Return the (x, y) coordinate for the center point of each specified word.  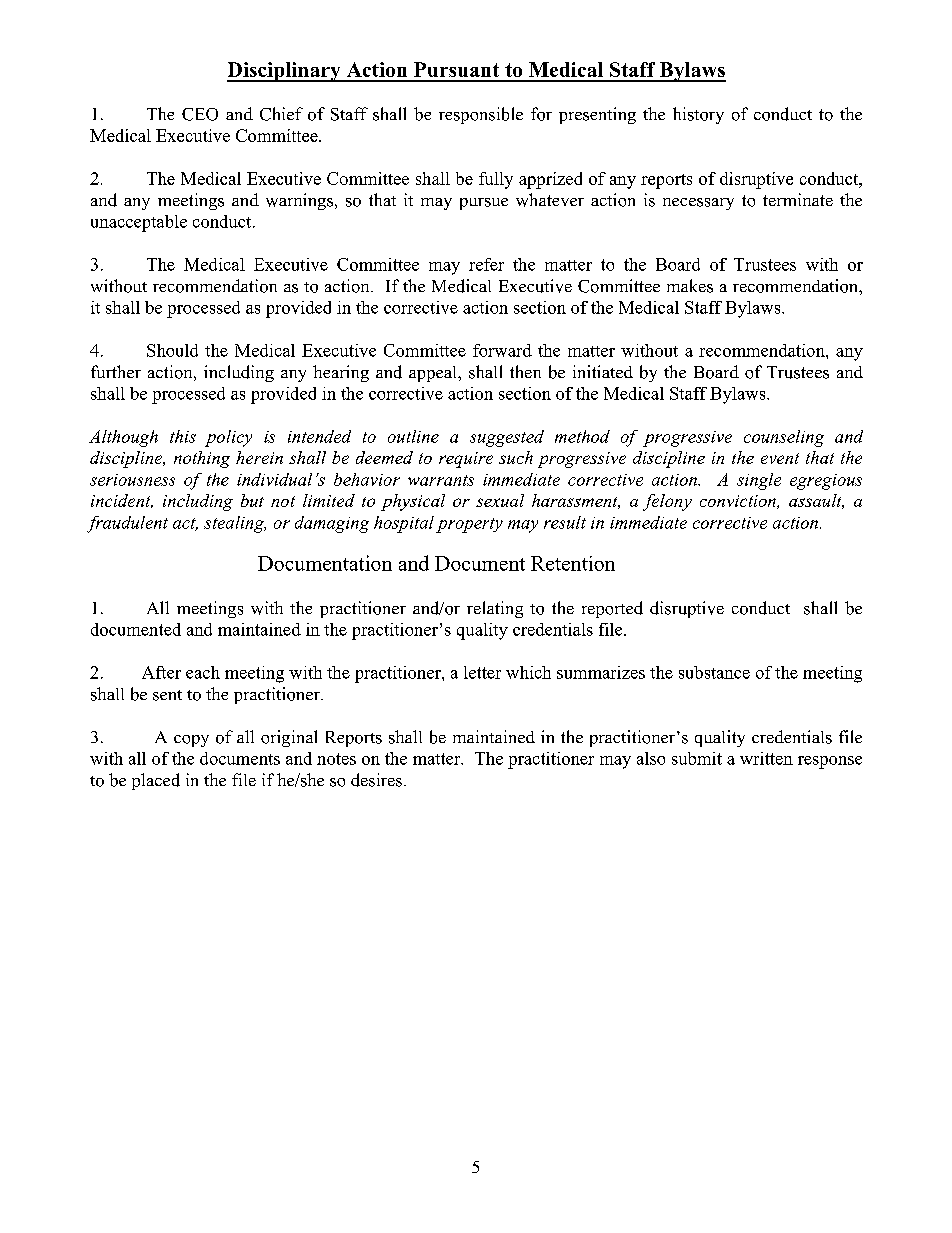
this (183, 436)
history (698, 115)
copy (191, 741)
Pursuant (456, 69)
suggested (507, 438)
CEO (200, 114)
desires (376, 780)
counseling (784, 438)
